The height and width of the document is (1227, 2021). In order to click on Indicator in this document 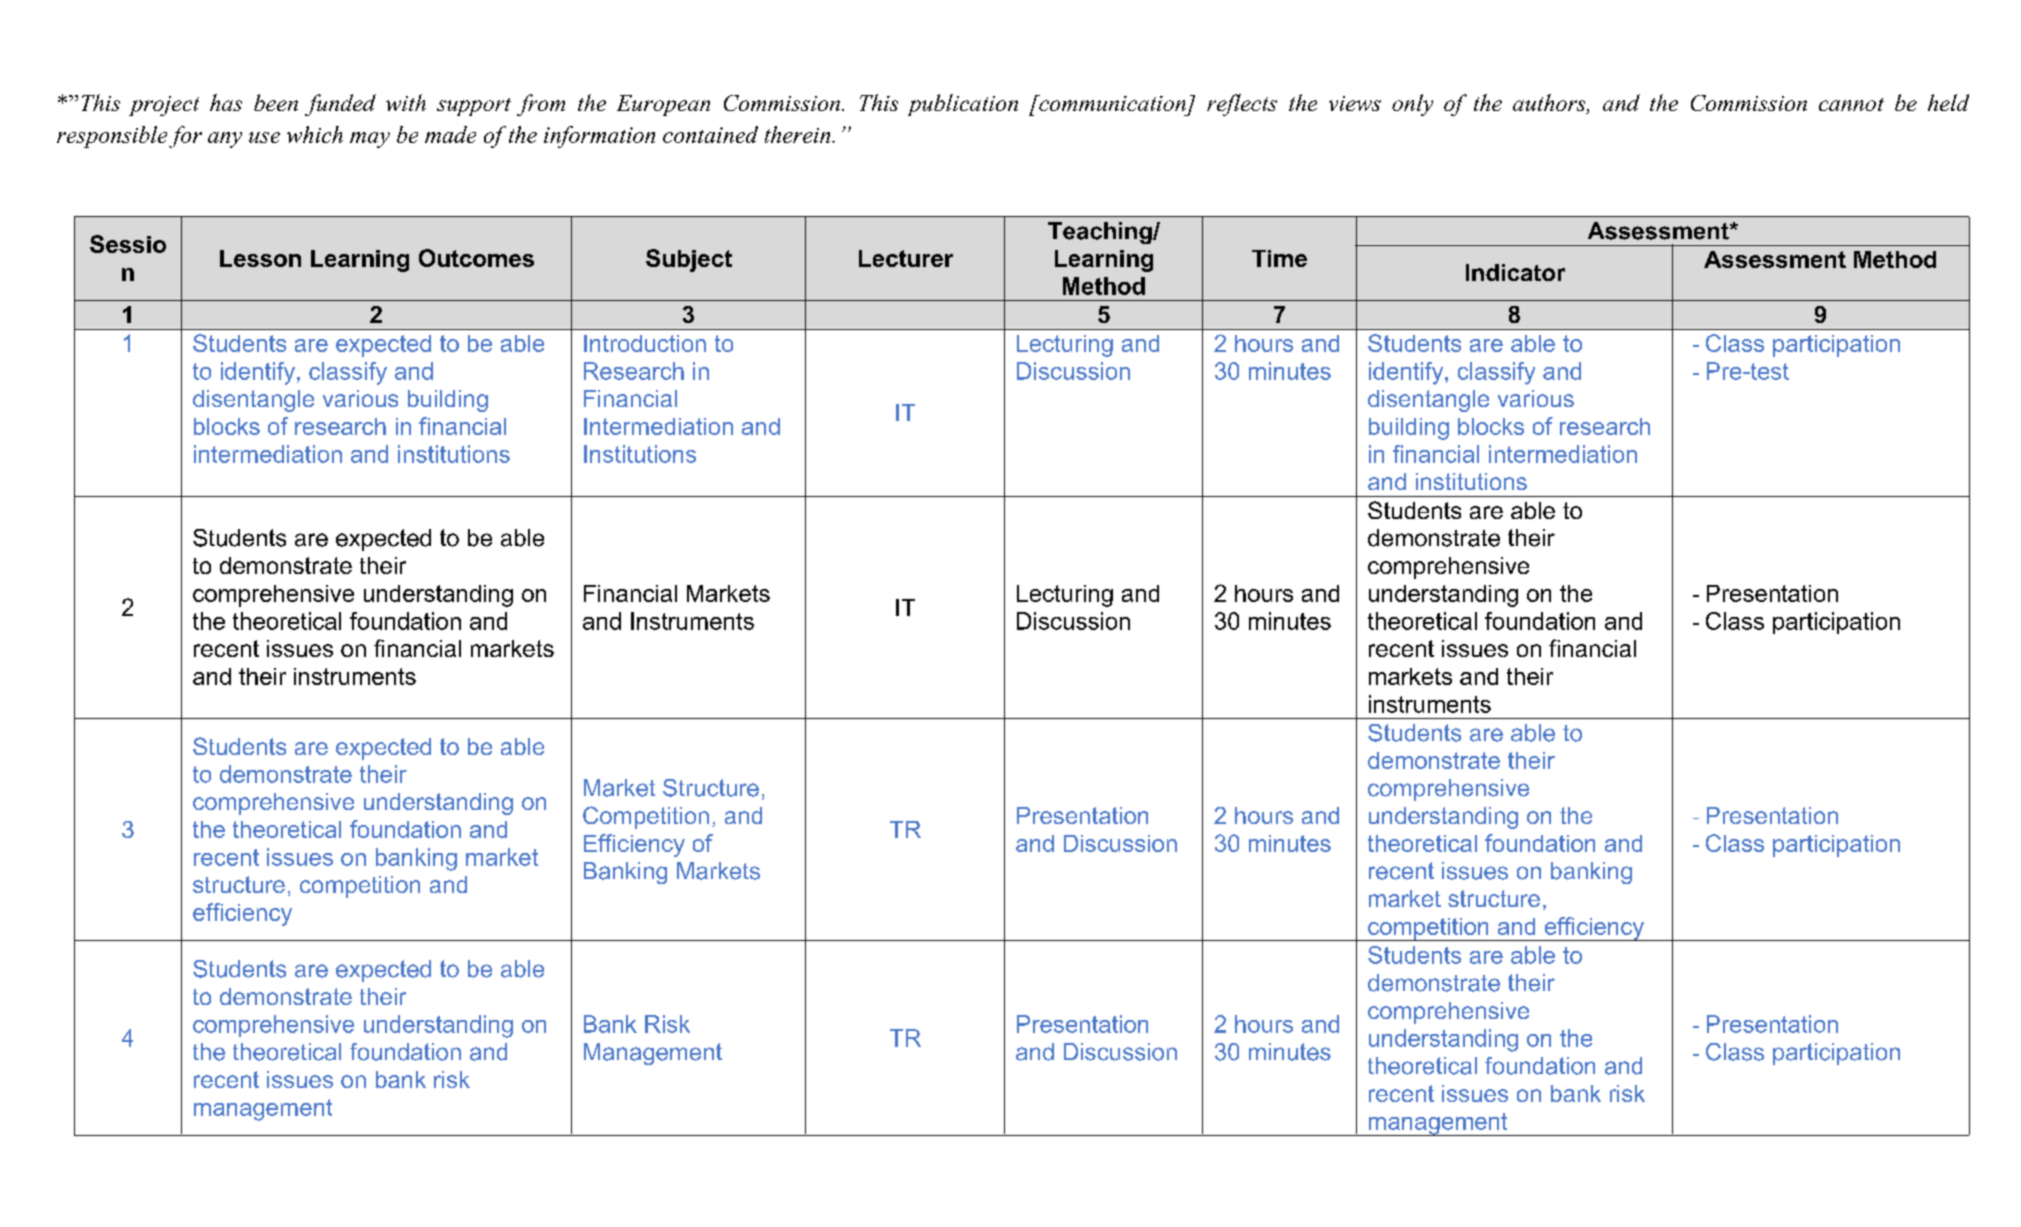, I will do `click(1515, 272)`.
